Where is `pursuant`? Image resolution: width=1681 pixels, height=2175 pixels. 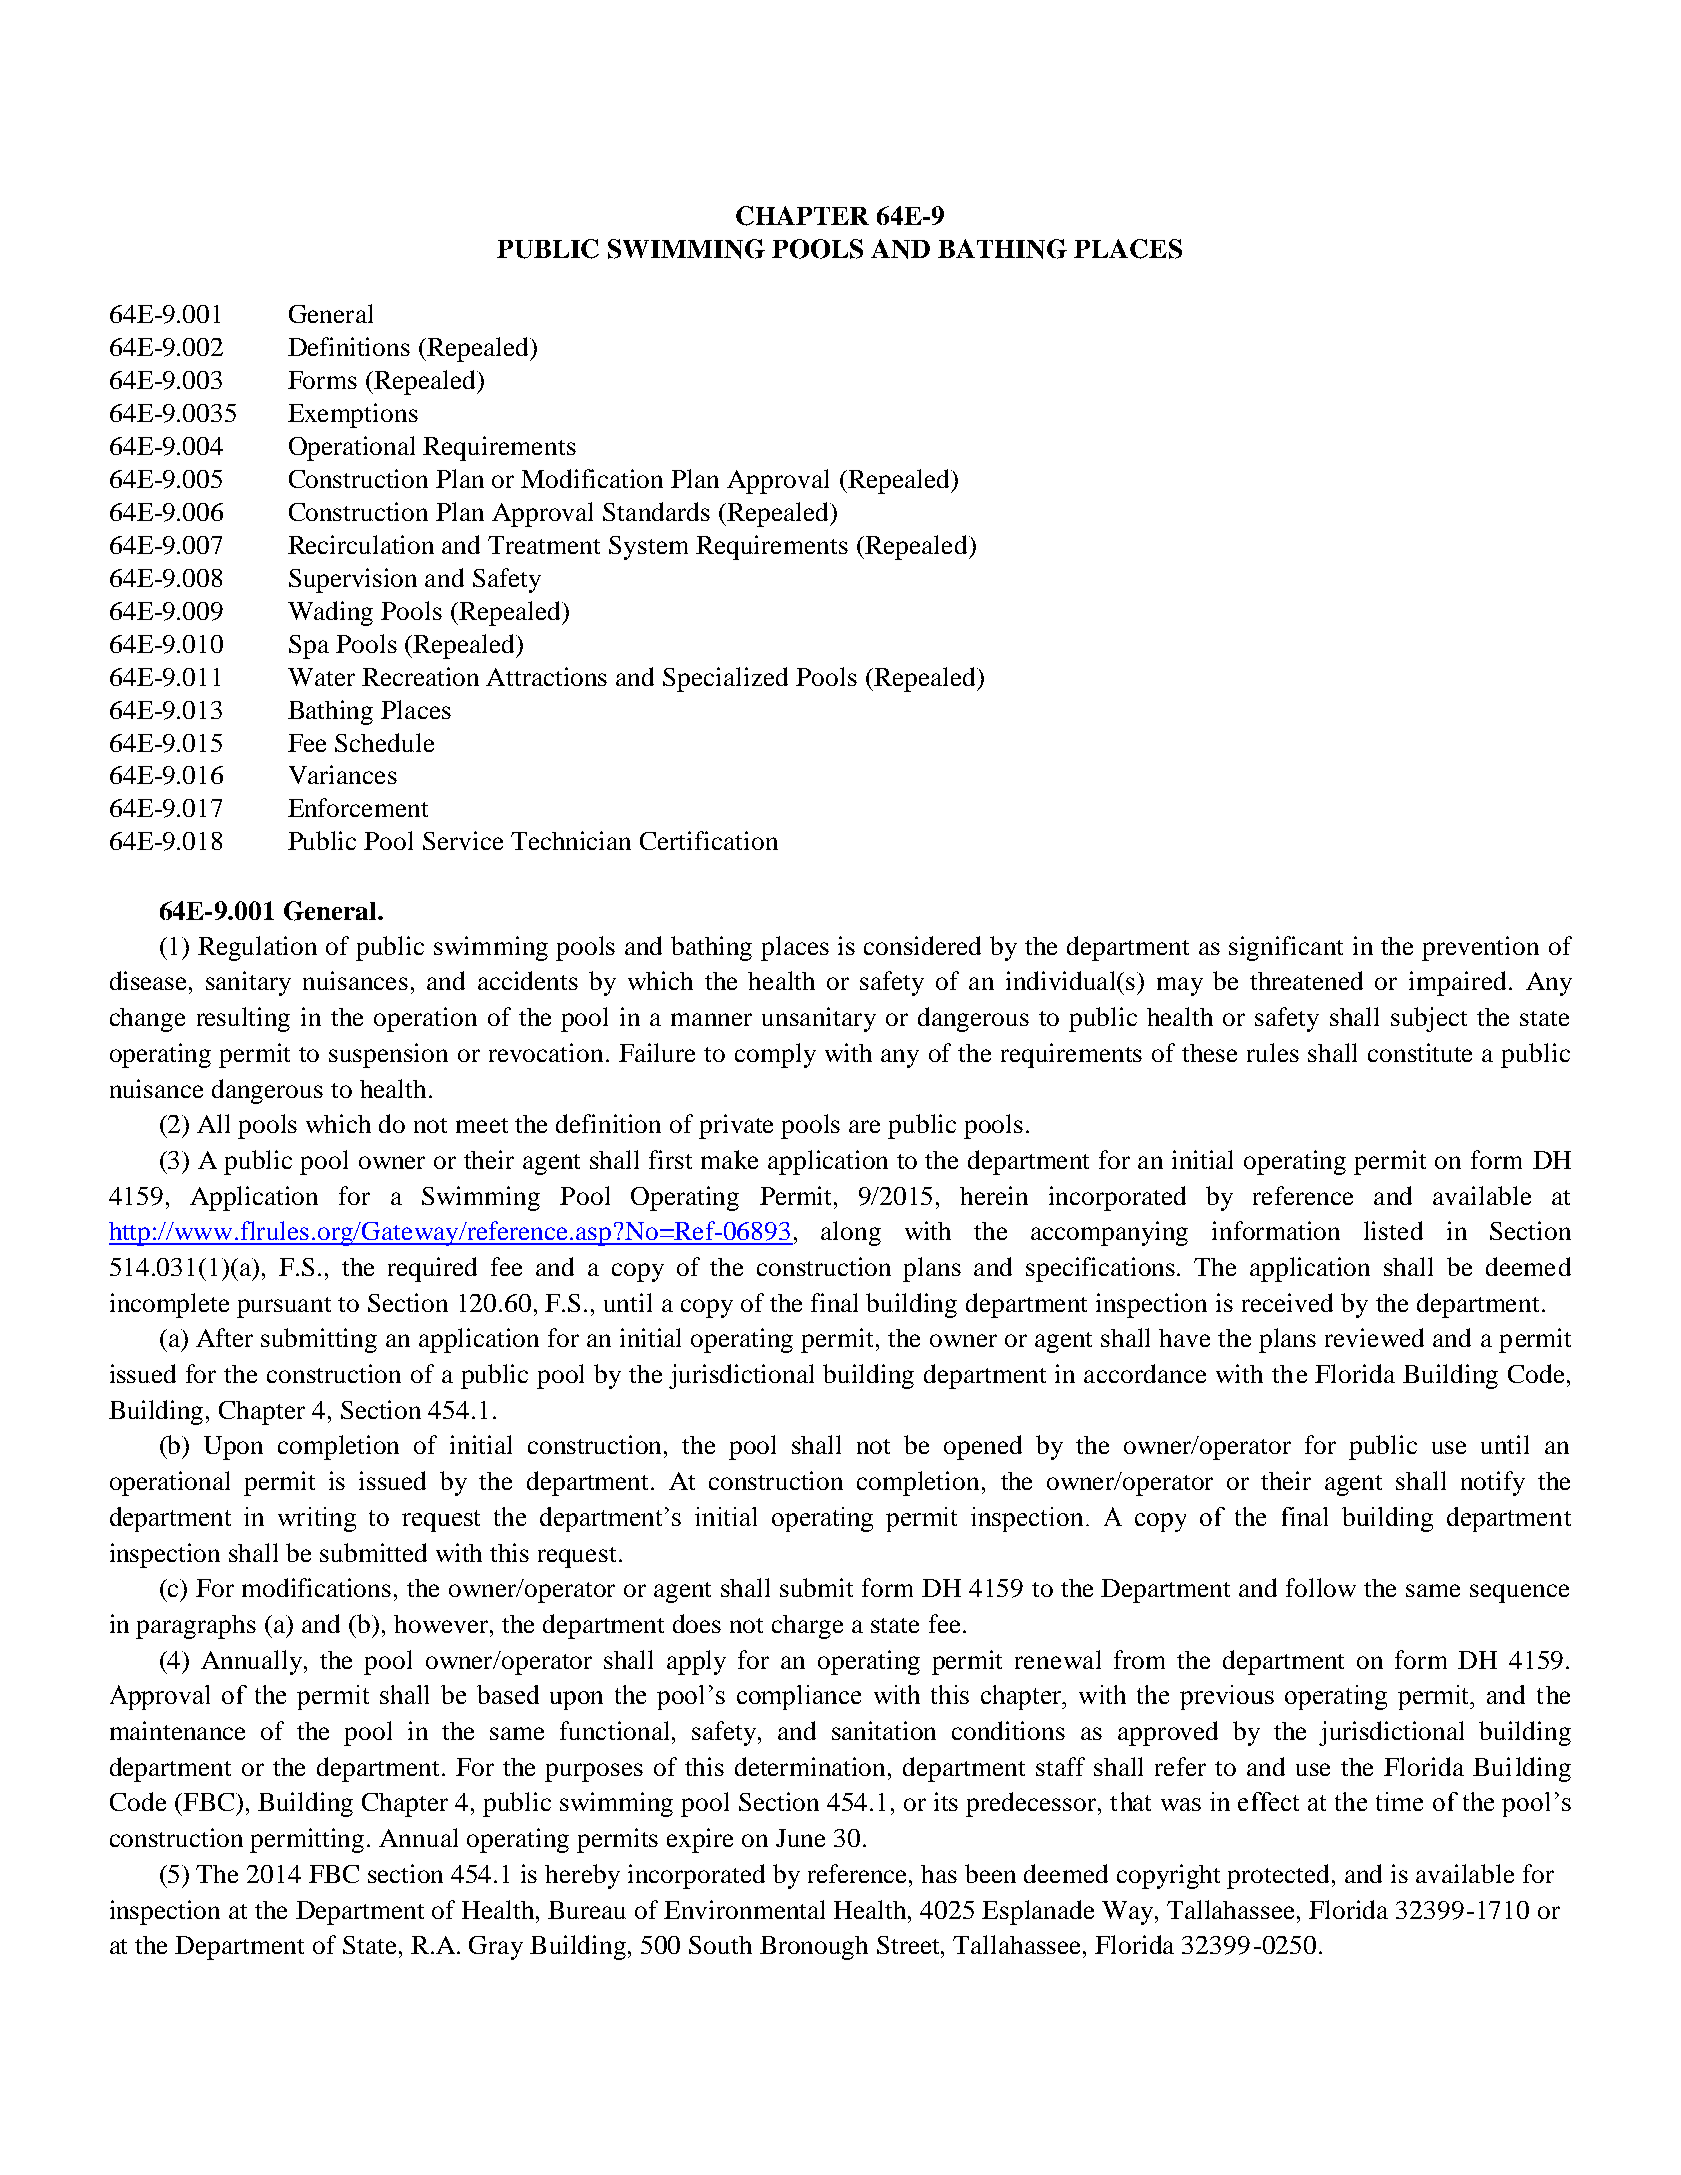
pursuant is located at coordinates (284, 1307).
